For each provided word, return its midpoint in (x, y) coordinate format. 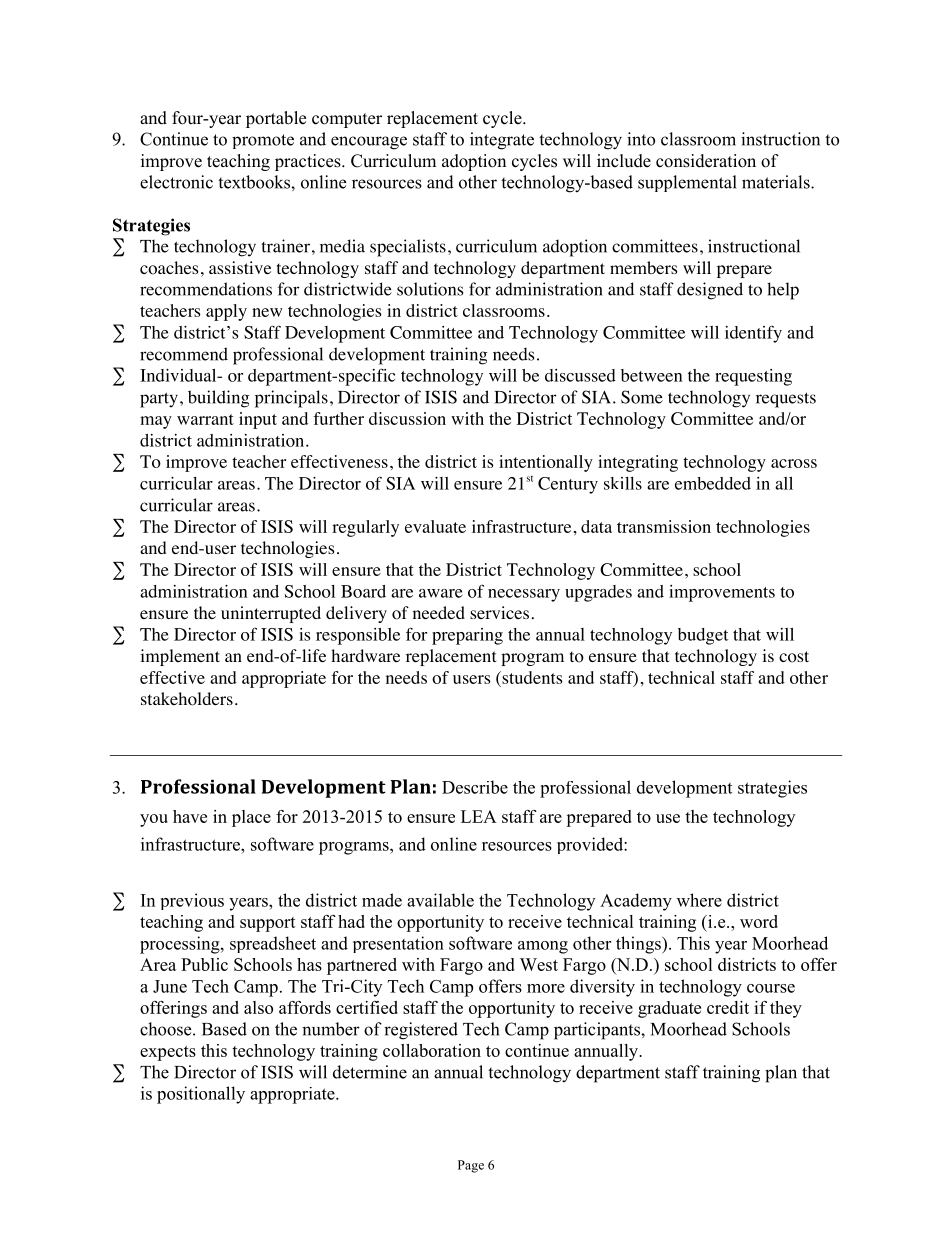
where (699, 900)
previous (192, 901)
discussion (407, 418)
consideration (706, 161)
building (219, 399)
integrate (502, 141)
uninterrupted (271, 614)
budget (703, 636)
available (440, 900)
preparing (467, 636)
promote (263, 141)
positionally (201, 1095)
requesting (753, 377)
